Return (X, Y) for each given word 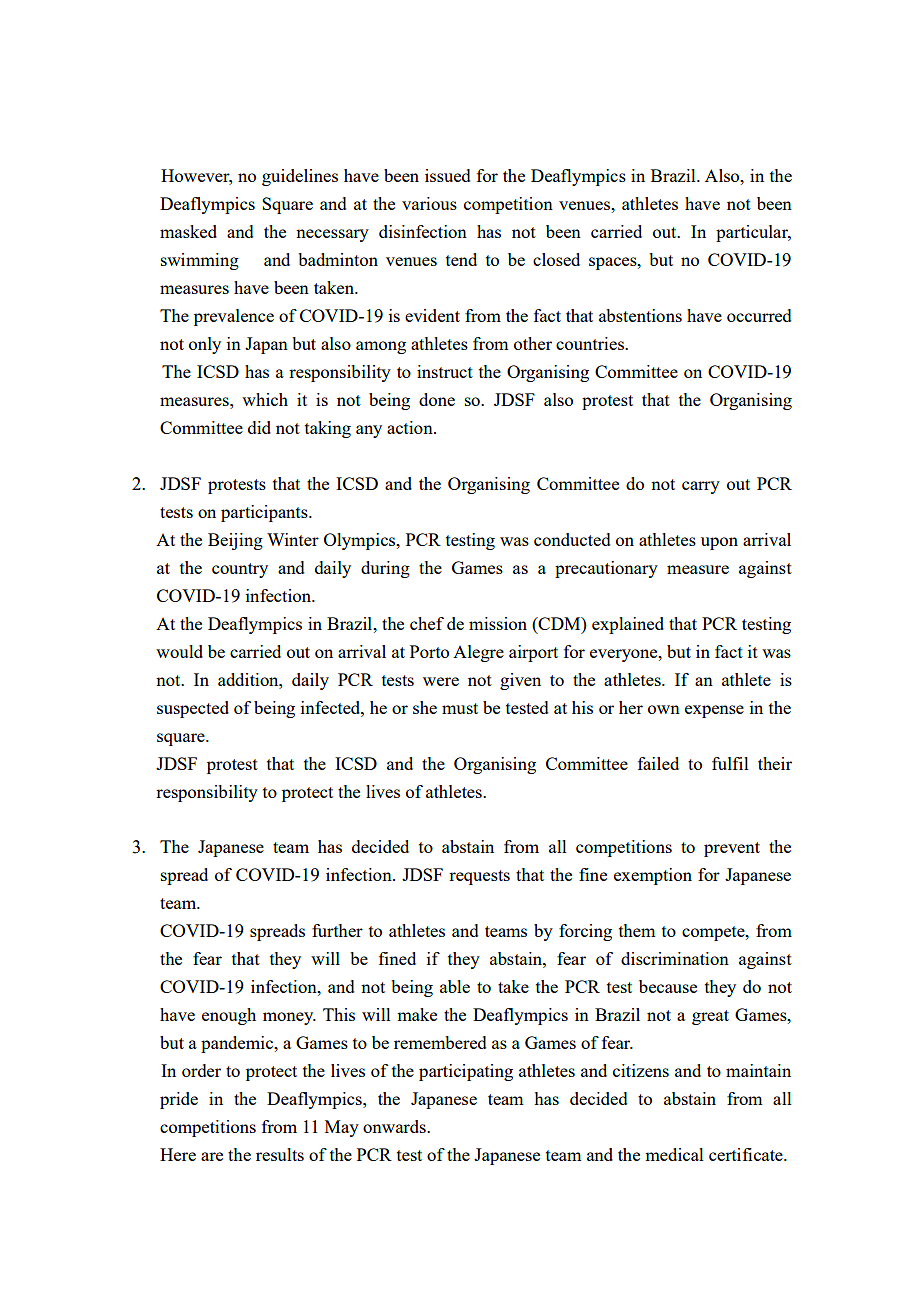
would (179, 651)
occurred (759, 315)
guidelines (300, 177)
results (280, 1154)
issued (448, 175)
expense (714, 711)
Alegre (478, 653)
